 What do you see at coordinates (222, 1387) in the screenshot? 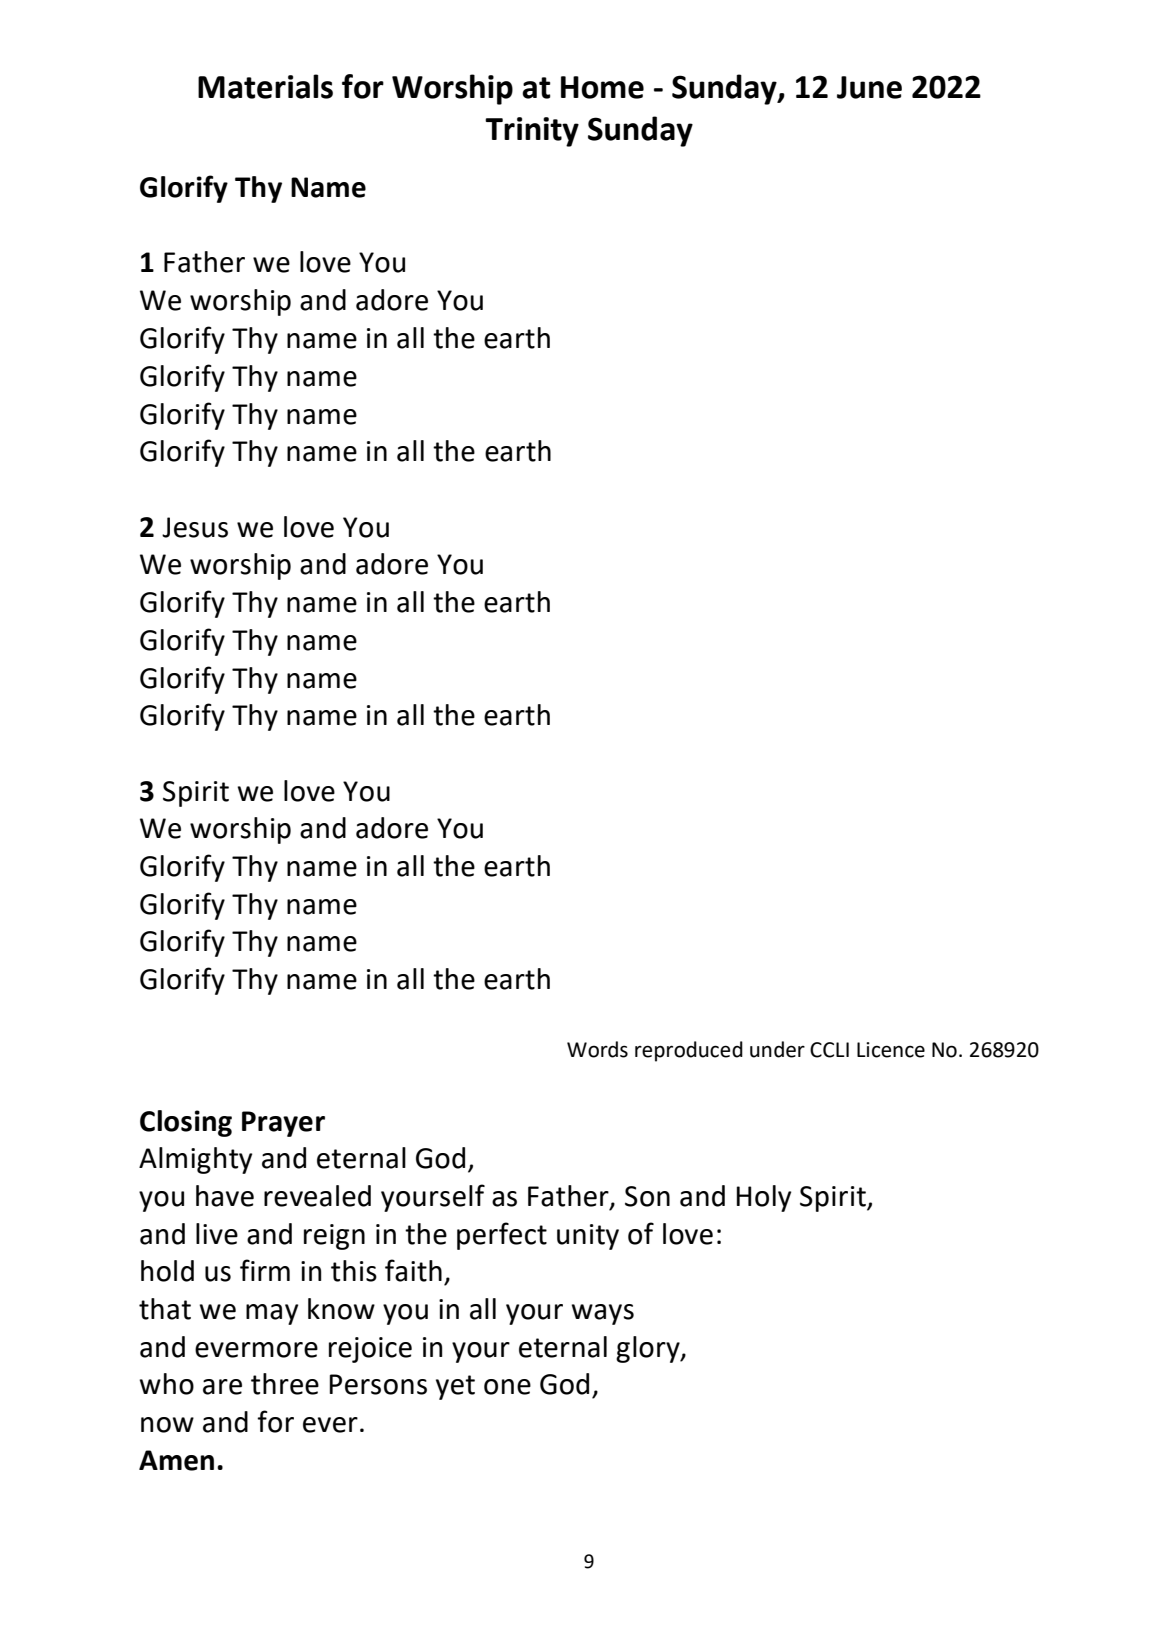
I see `are` at bounding box center [222, 1387].
